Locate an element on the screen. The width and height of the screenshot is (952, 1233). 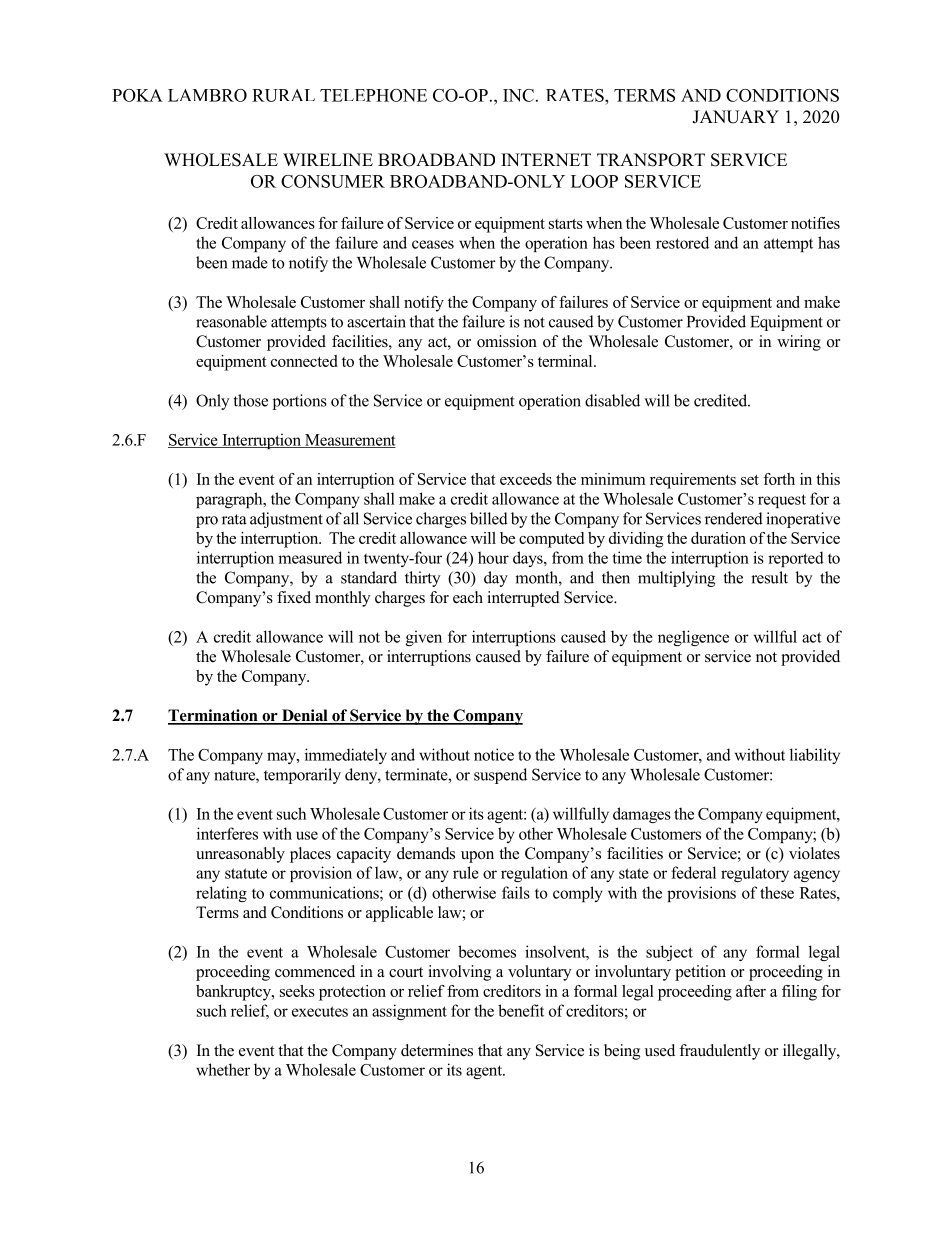
executes is located at coordinates (320, 1011).
